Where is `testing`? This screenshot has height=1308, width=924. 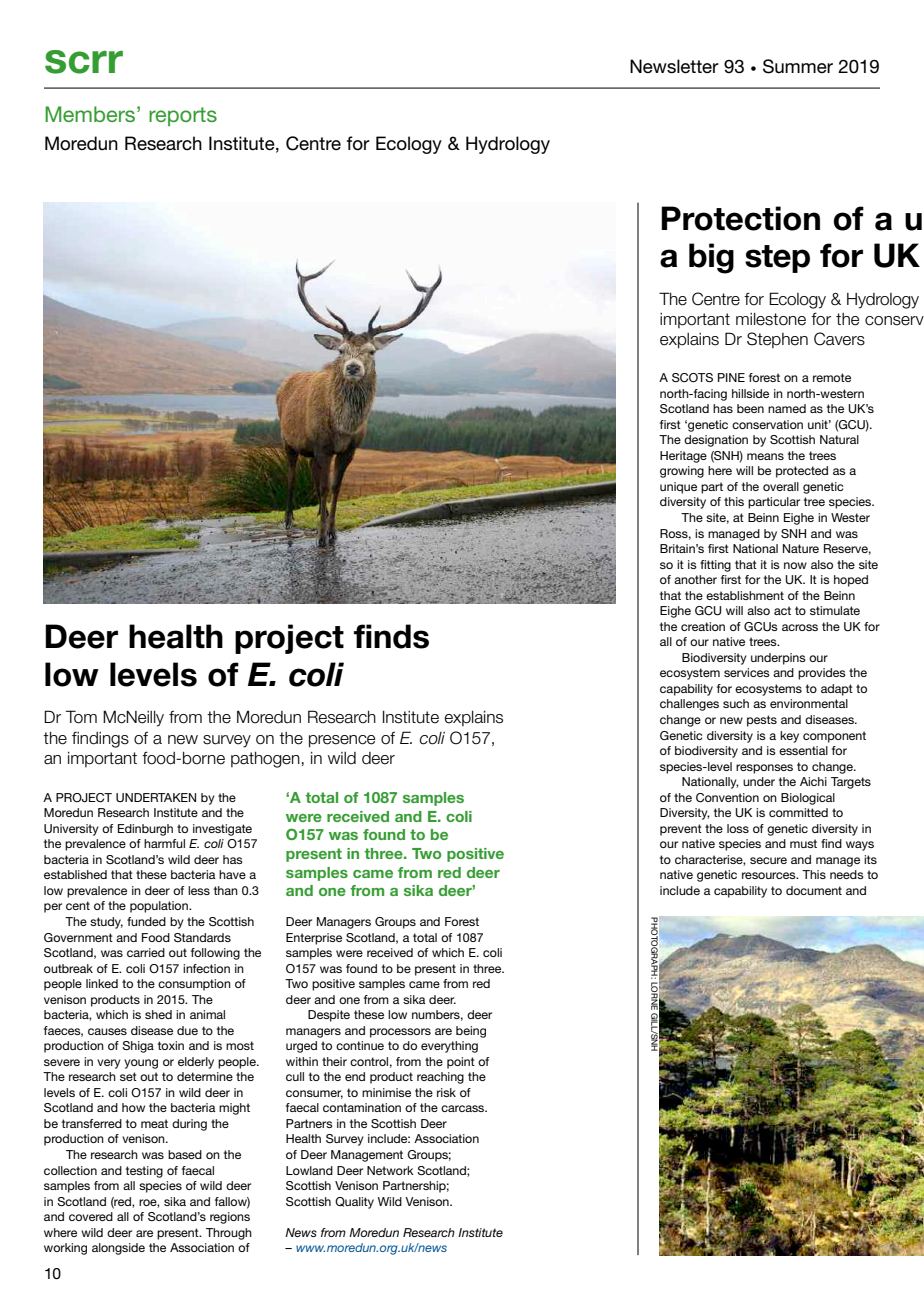 testing is located at coordinates (144, 1172).
